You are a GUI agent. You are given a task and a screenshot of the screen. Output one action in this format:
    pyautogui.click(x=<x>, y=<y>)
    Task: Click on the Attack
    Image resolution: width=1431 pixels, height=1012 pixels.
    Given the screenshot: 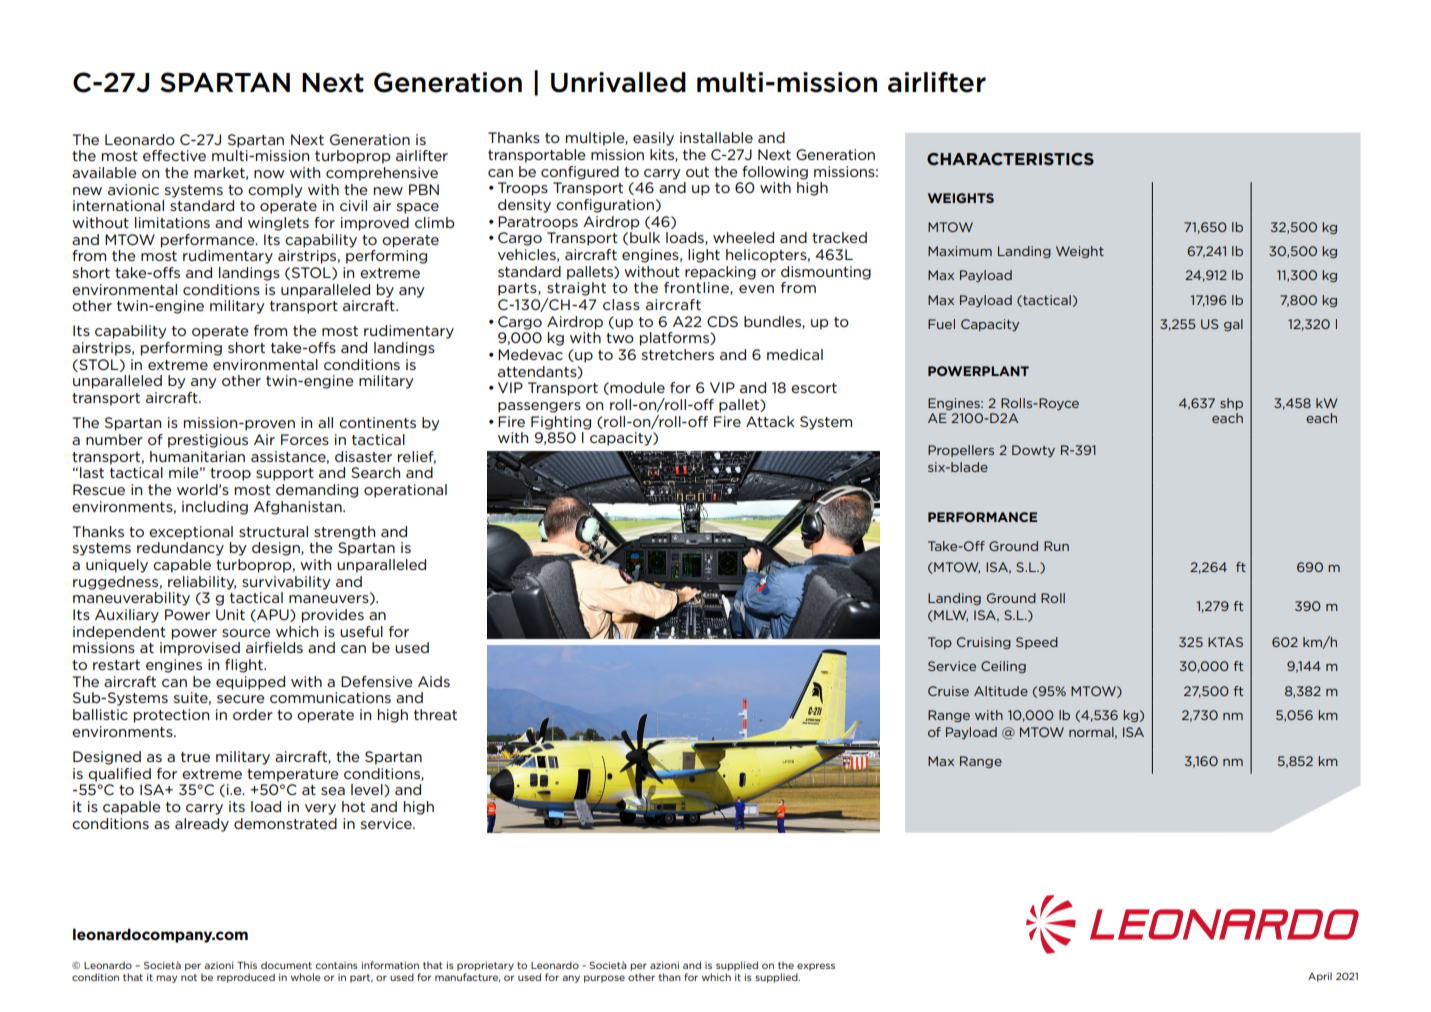 What is the action you would take?
    pyautogui.click(x=770, y=421)
